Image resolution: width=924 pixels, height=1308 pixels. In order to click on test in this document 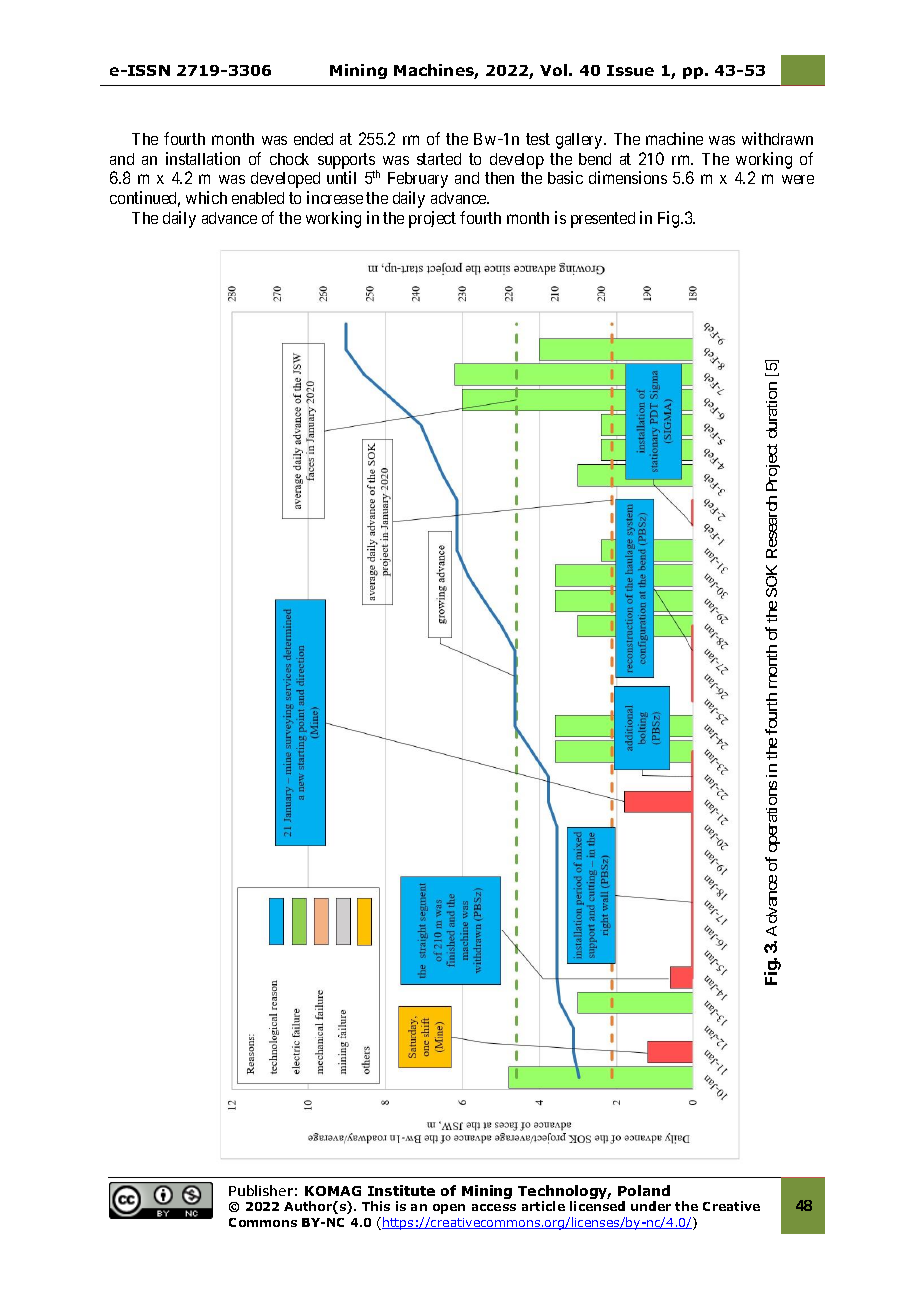, I will do `click(538, 139)`.
